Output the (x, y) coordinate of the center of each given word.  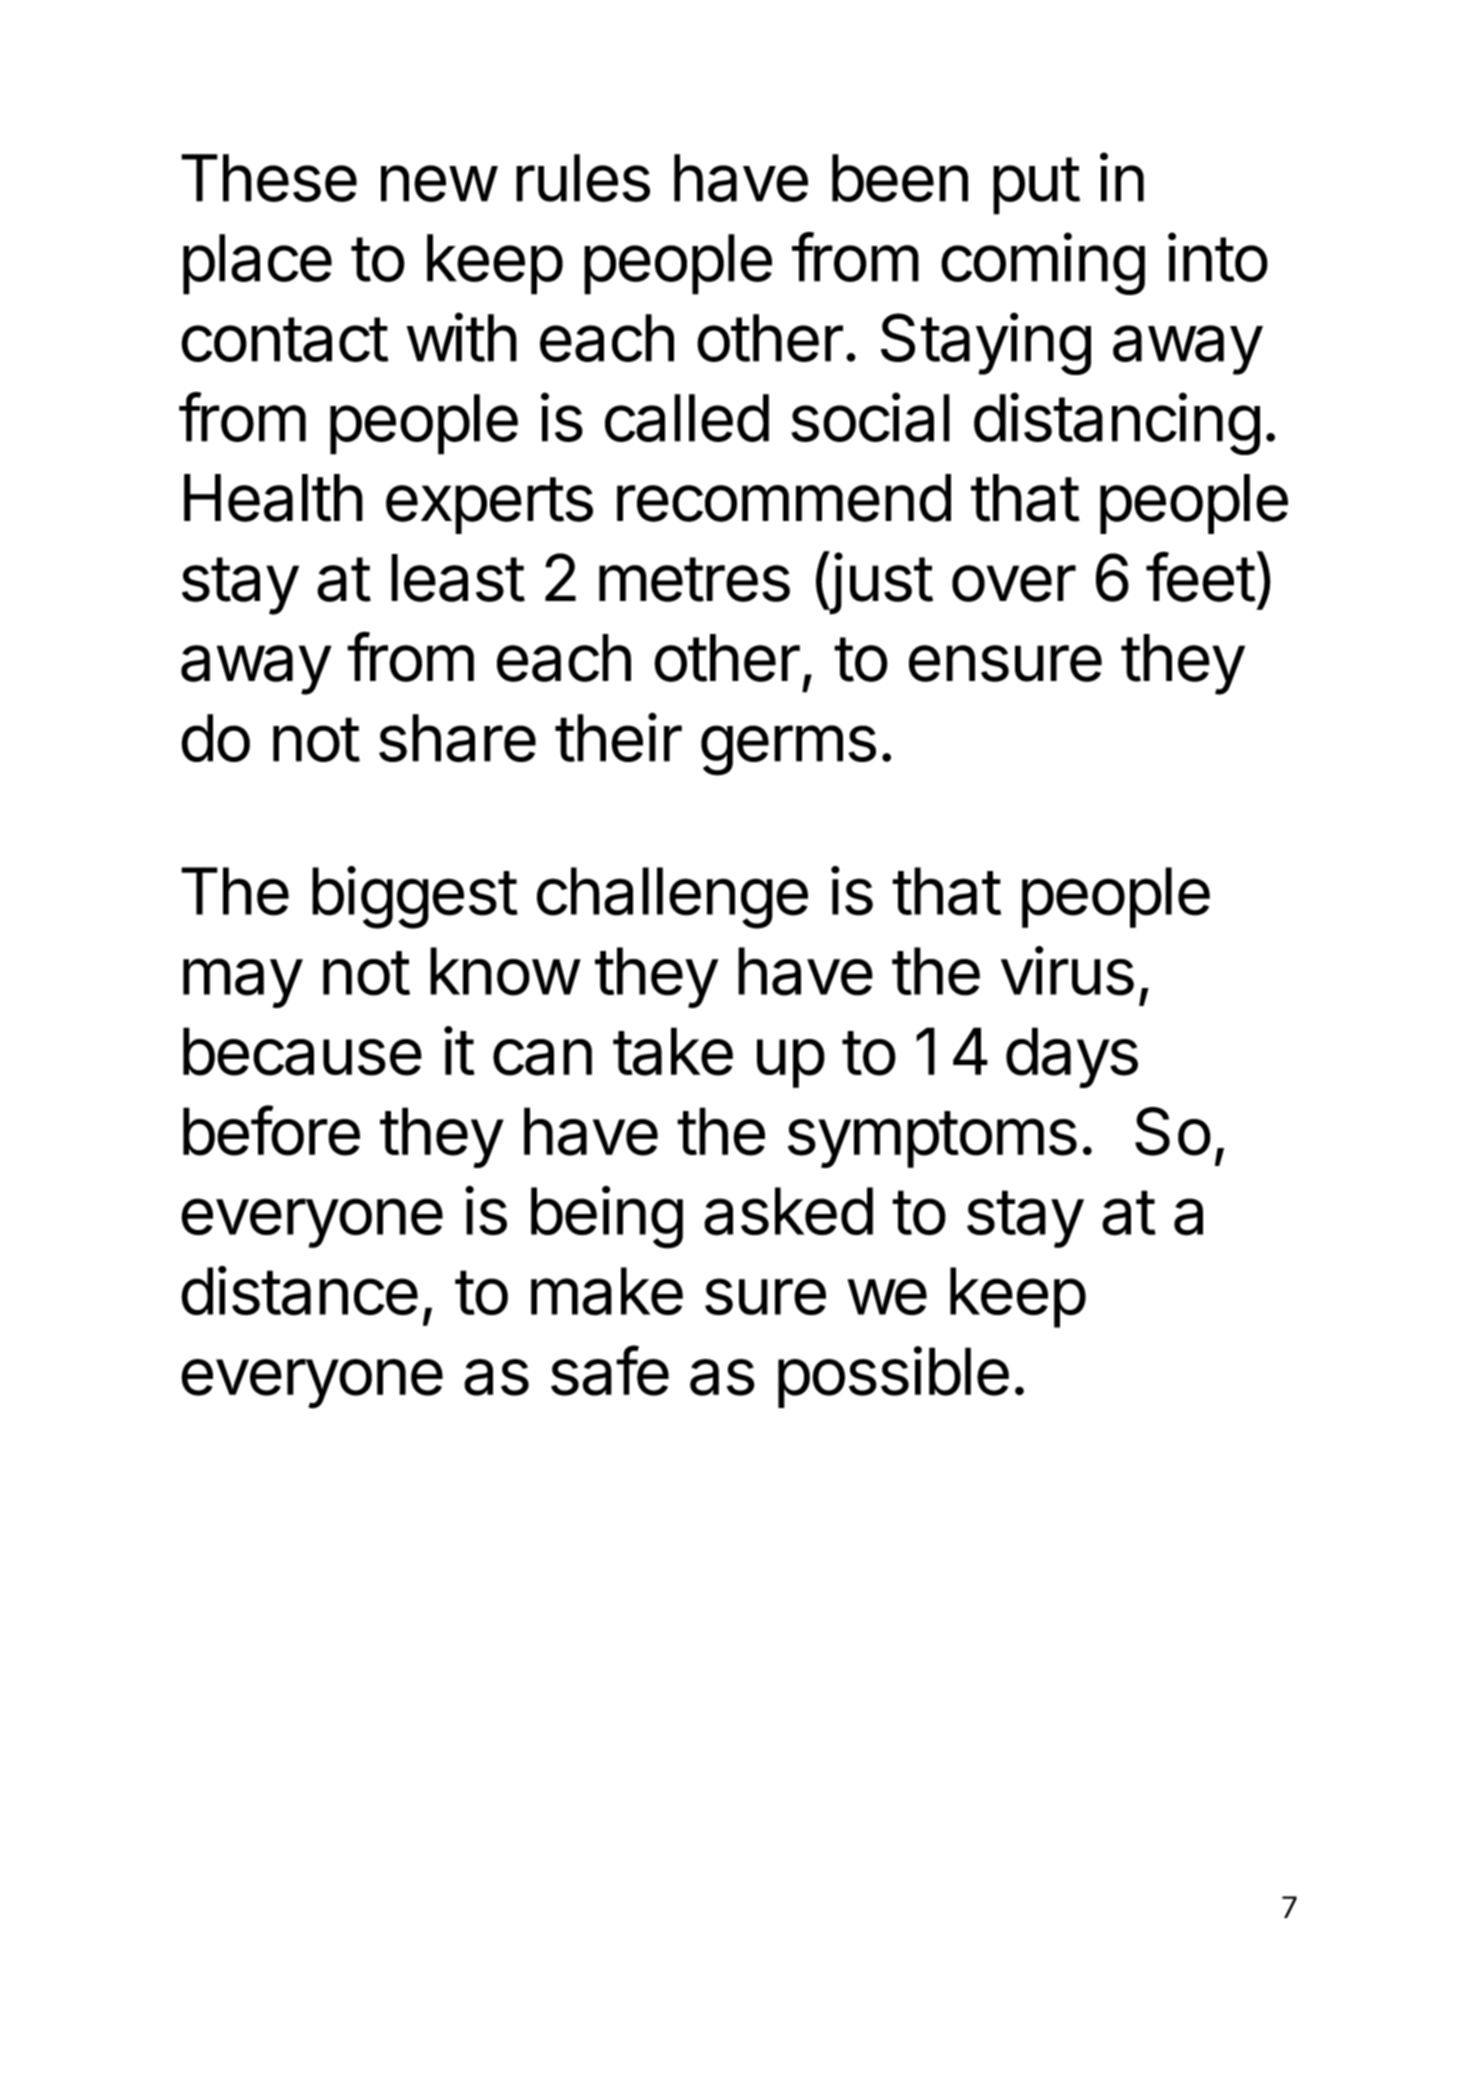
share (457, 738)
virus (1067, 971)
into (1218, 257)
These (269, 178)
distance (299, 1291)
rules (583, 178)
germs (788, 750)
